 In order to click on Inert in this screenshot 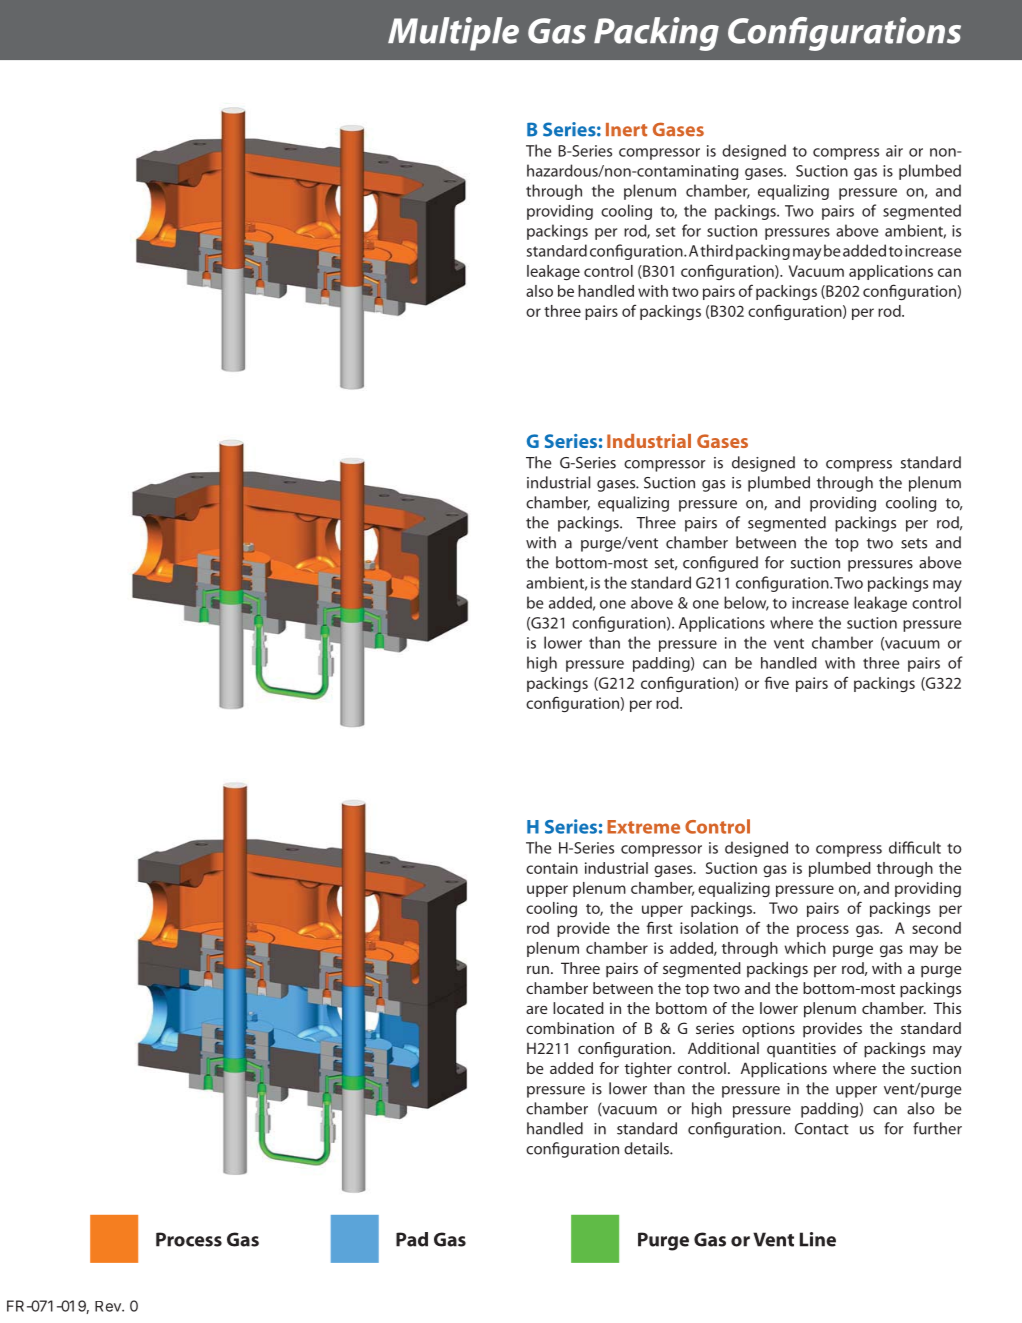, I will do `click(626, 130)`.
